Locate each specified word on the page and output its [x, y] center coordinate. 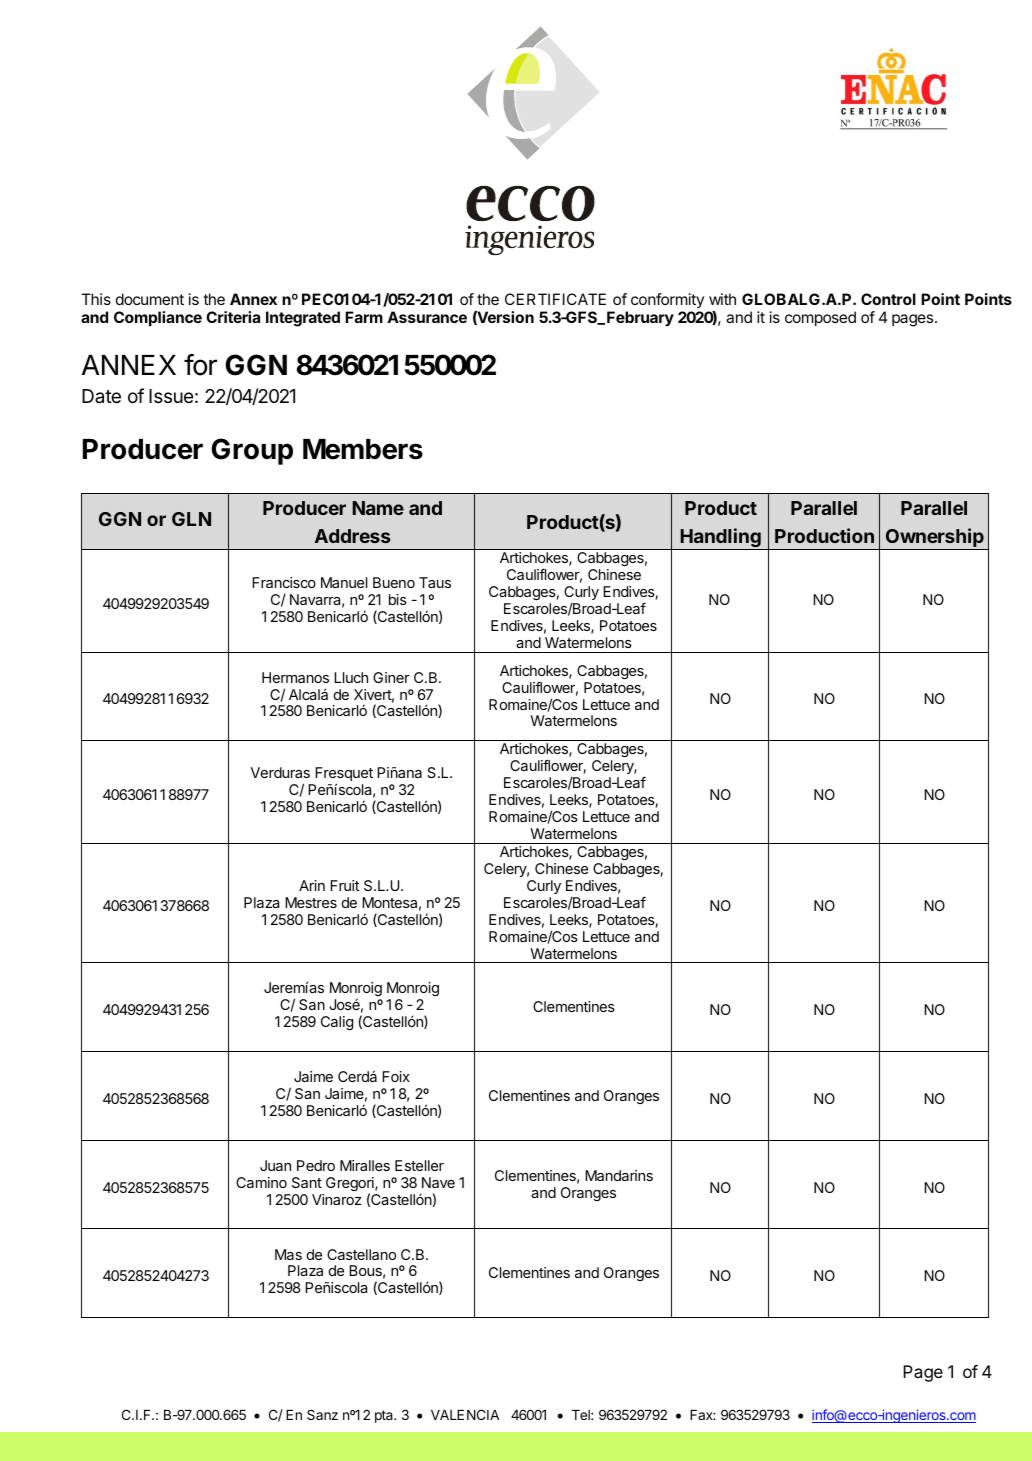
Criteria [233, 317]
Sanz [322, 1414]
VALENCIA [465, 1414]
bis [398, 599]
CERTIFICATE [555, 299]
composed [820, 318]
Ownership [935, 539]
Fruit [344, 885]
